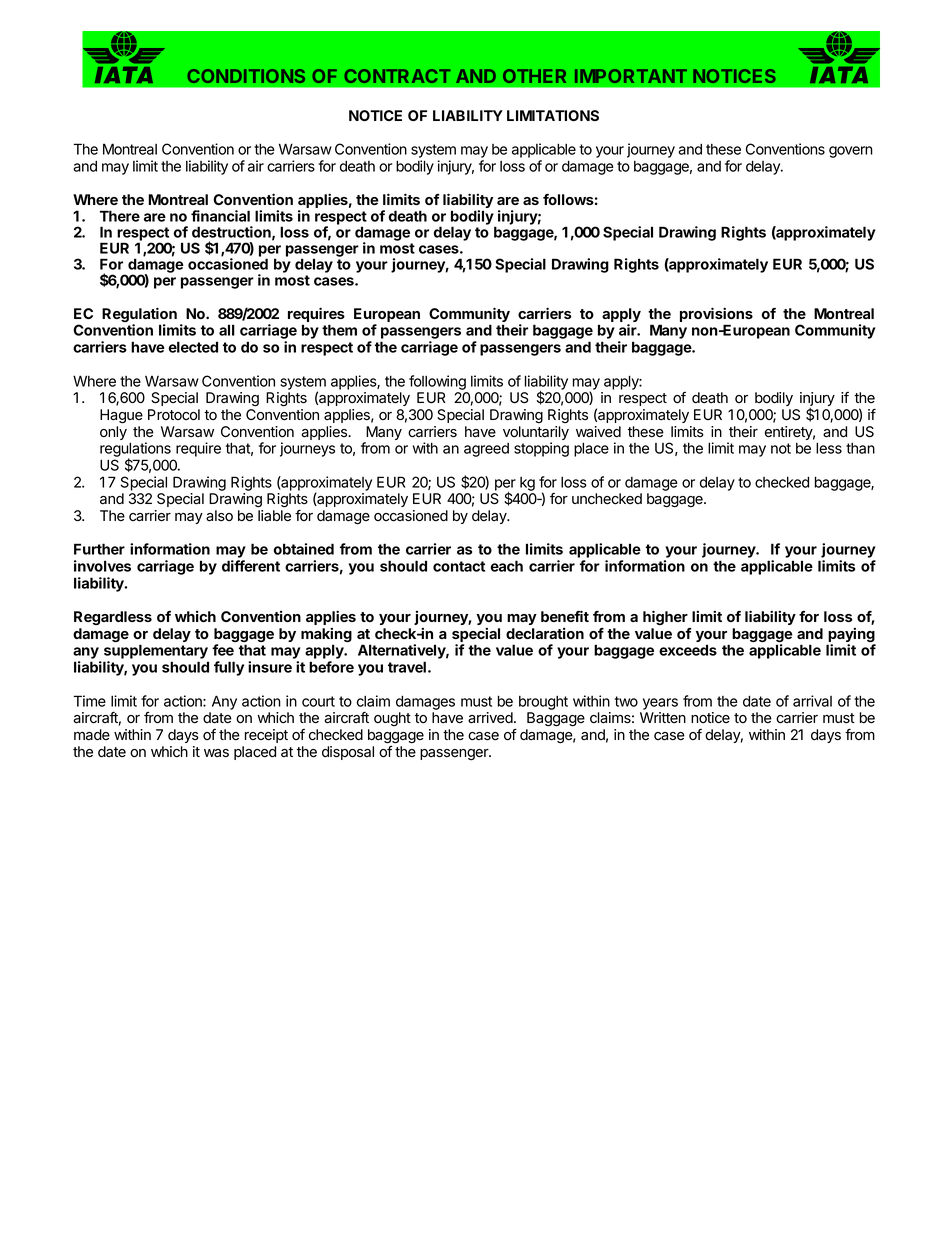 The width and height of the screenshot is (952, 1233). I want to click on than, so click(860, 448).
